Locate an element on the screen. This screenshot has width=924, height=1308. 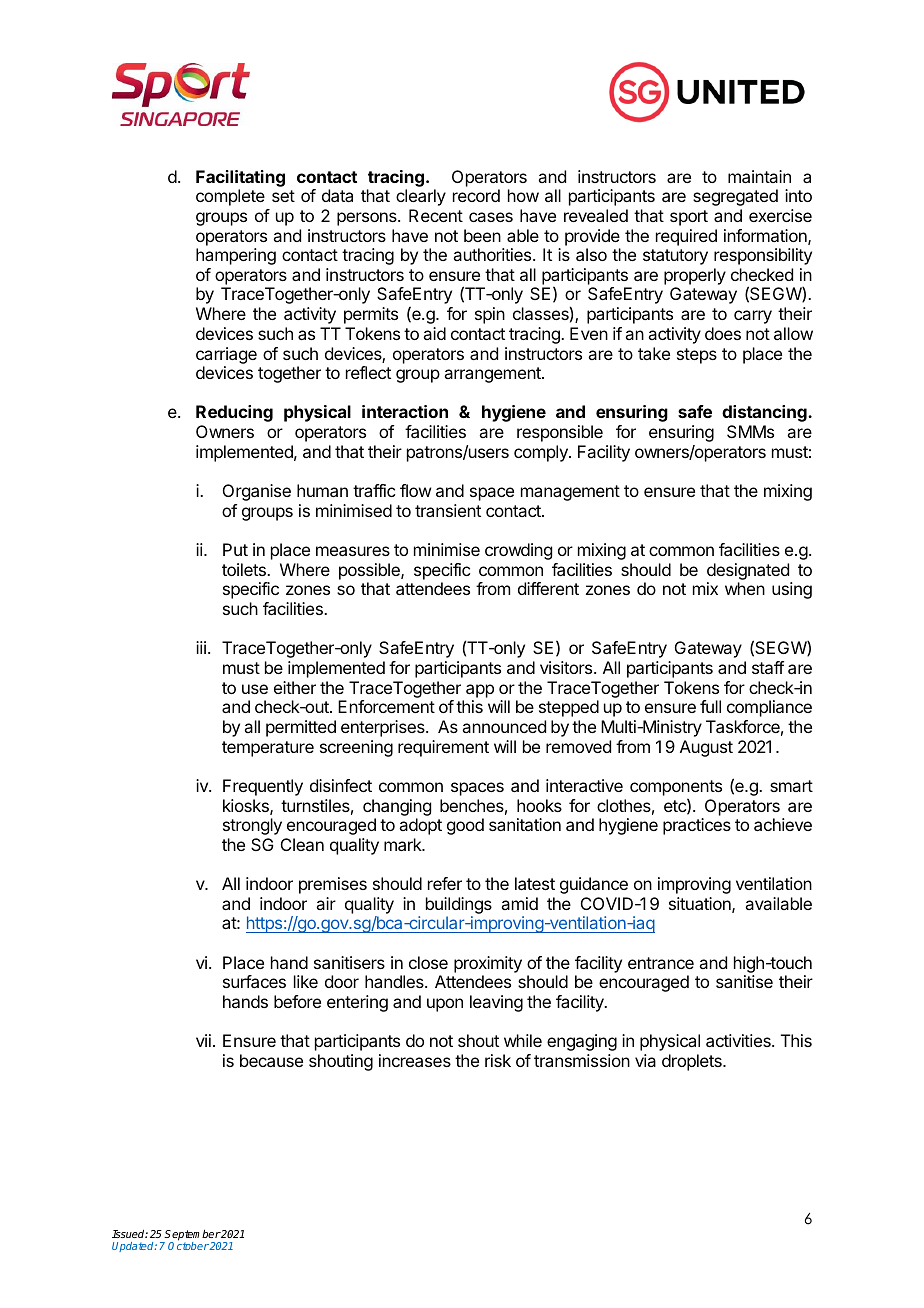
risk is located at coordinates (498, 1060).
